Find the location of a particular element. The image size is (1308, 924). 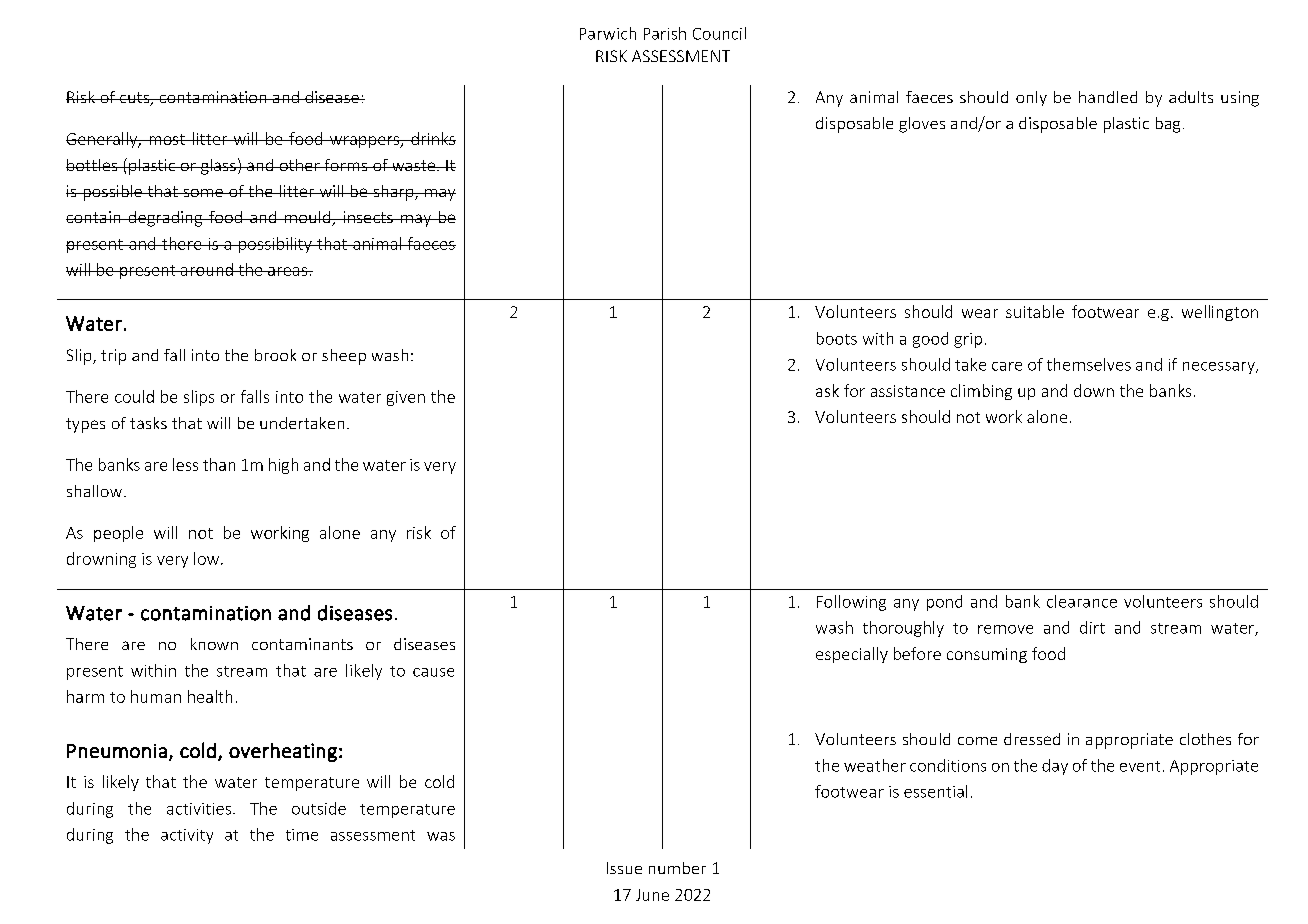

Parish is located at coordinates (665, 33).
